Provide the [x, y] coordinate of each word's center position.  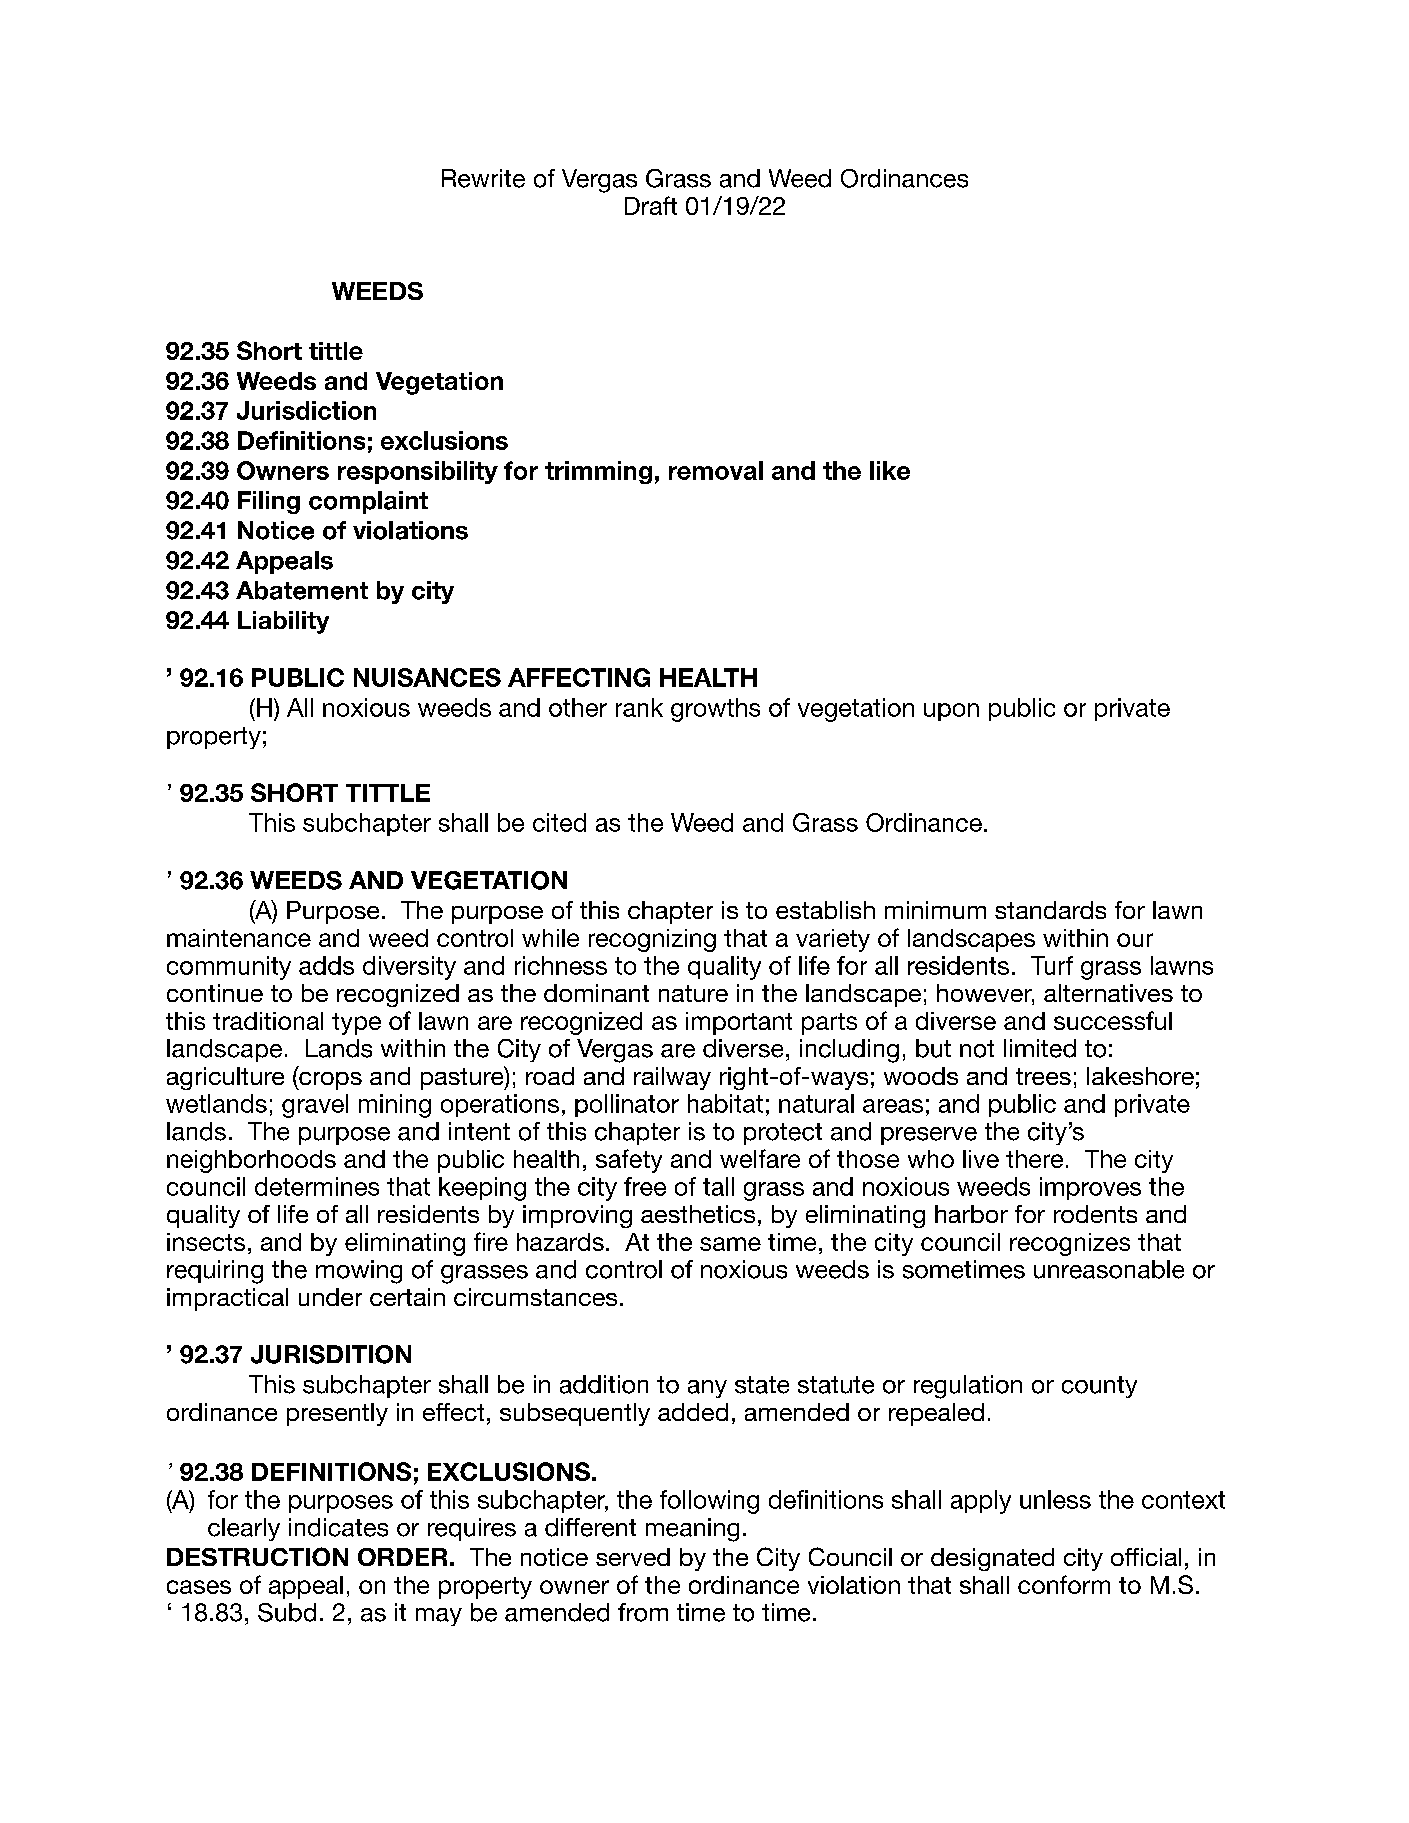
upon [951, 712]
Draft [651, 205]
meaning [692, 1530]
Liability [283, 622]
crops [329, 1081]
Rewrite [483, 178]
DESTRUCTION [257, 1556]
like [890, 470]
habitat [725, 1103]
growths [715, 710]
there [1034, 1159]
